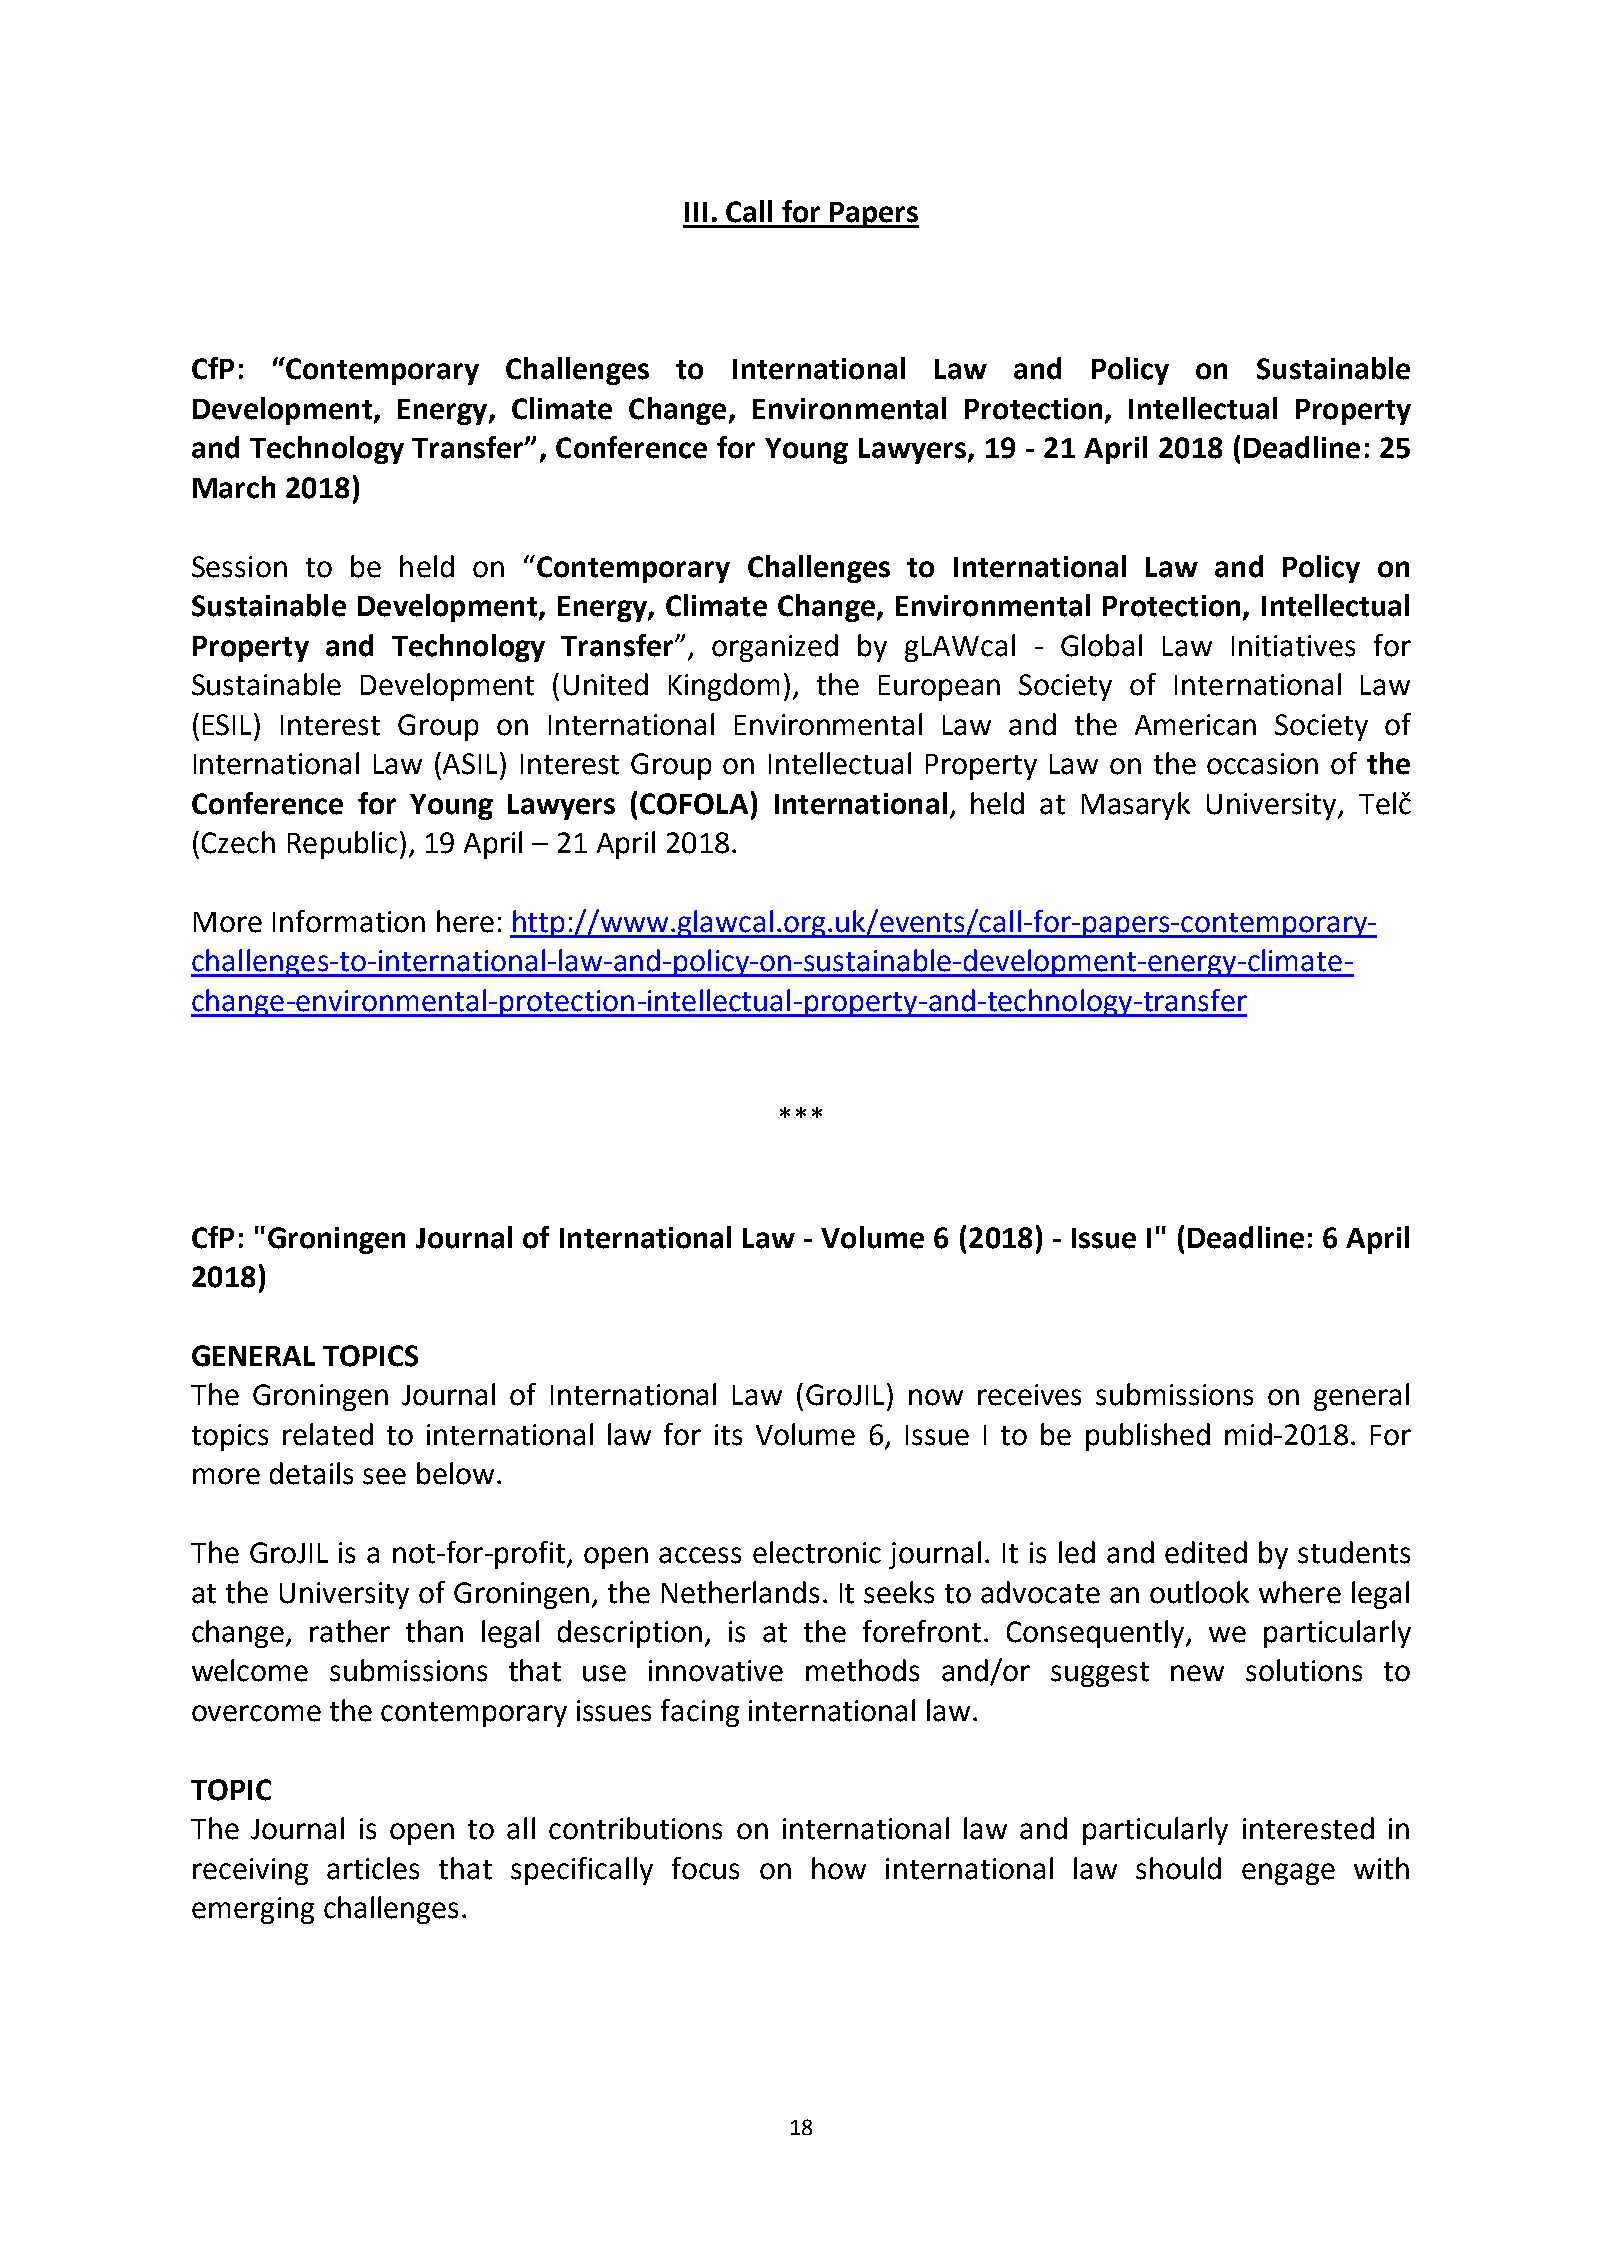  I want to click on how, so click(839, 1868).
